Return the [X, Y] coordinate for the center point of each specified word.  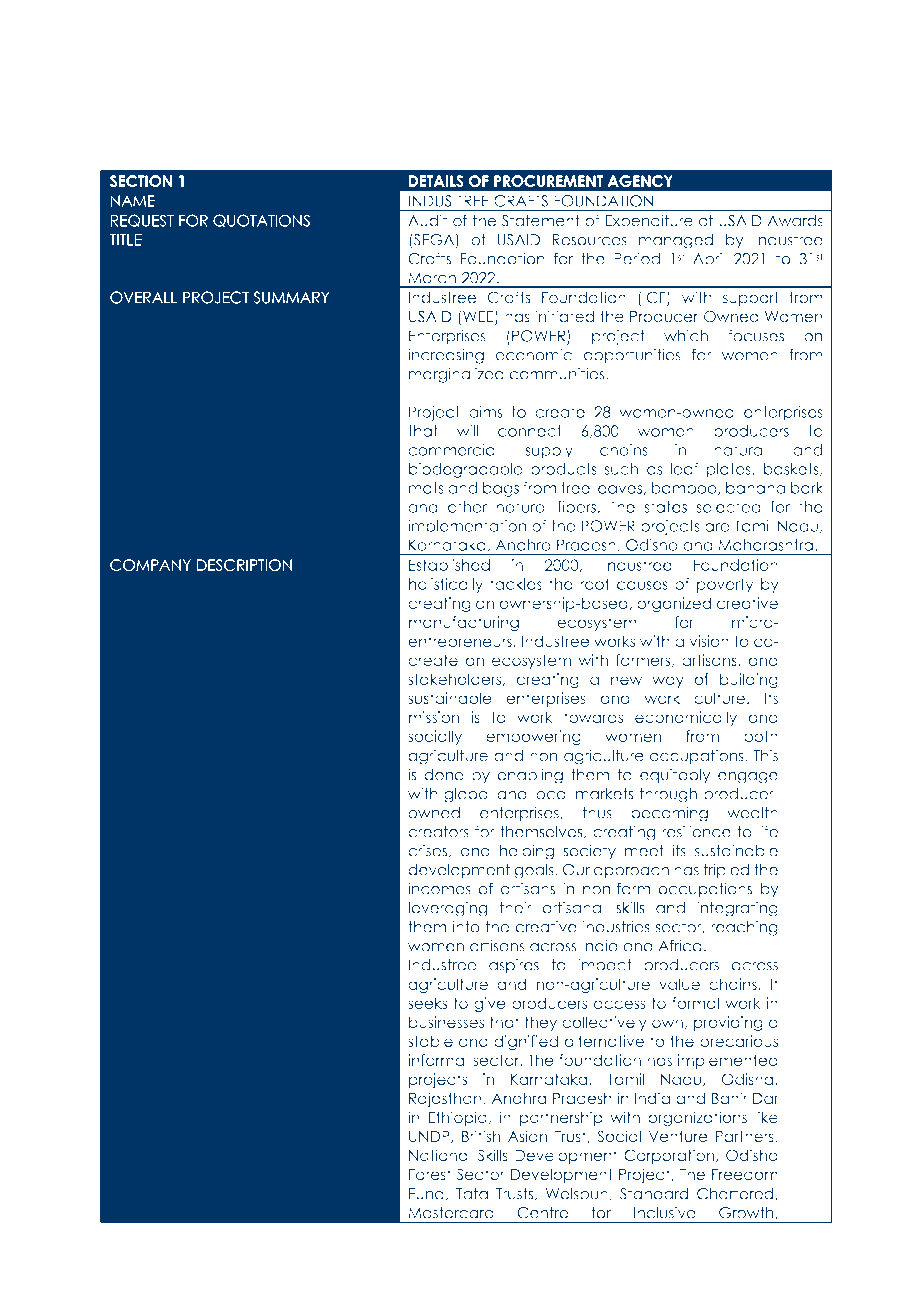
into [466, 927]
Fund [426, 1194]
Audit [428, 220]
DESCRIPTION [244, 565]
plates [729, 470]
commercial [453, 450]
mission [434, 717]
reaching [744, 928]
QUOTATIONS [261, 220]
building [749, 680]
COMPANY [150, 565]
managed [676, 241]
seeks [427, 1003]
